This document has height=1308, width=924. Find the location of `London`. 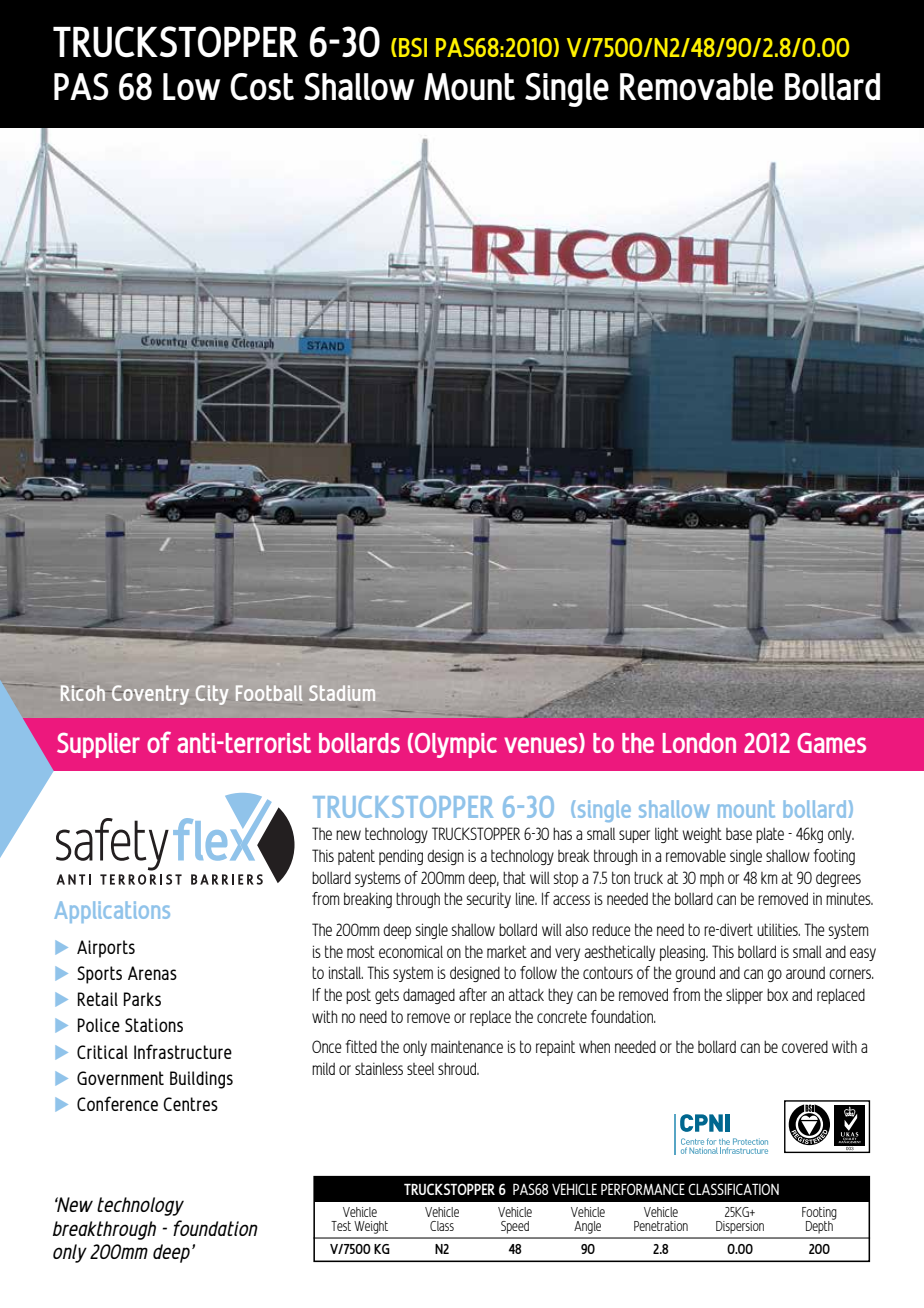

London is located at coordinates (699, 743).
